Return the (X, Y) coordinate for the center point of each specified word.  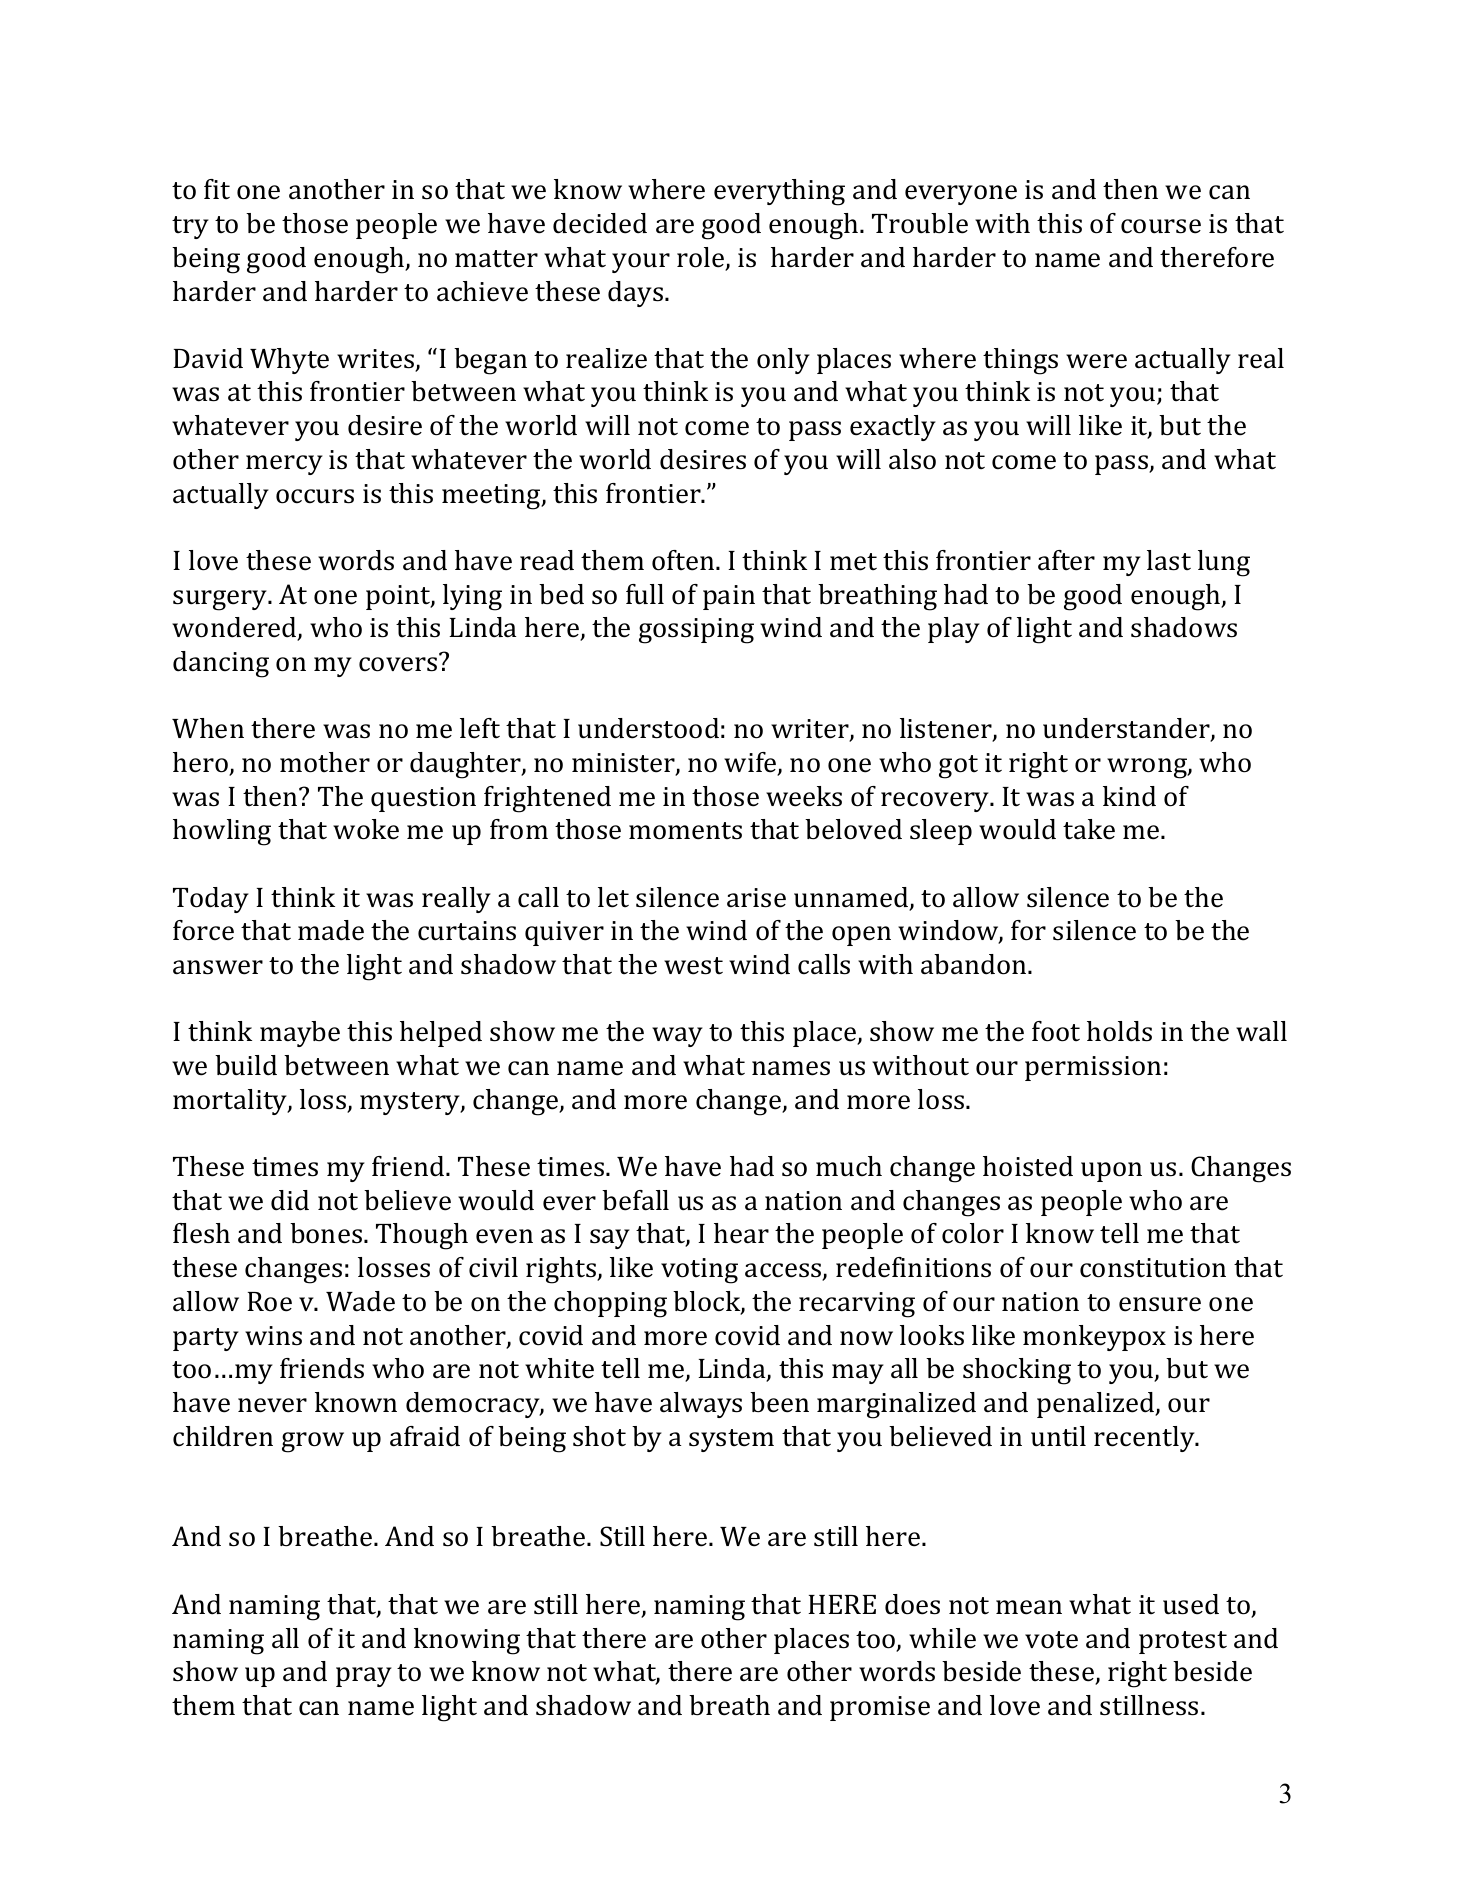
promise (880, 1708)
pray (364, 1677)
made (331, 930)
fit (217, 189)
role (702, 258)
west (693, 966)
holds (1119, 1031)
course (1161, 226)
